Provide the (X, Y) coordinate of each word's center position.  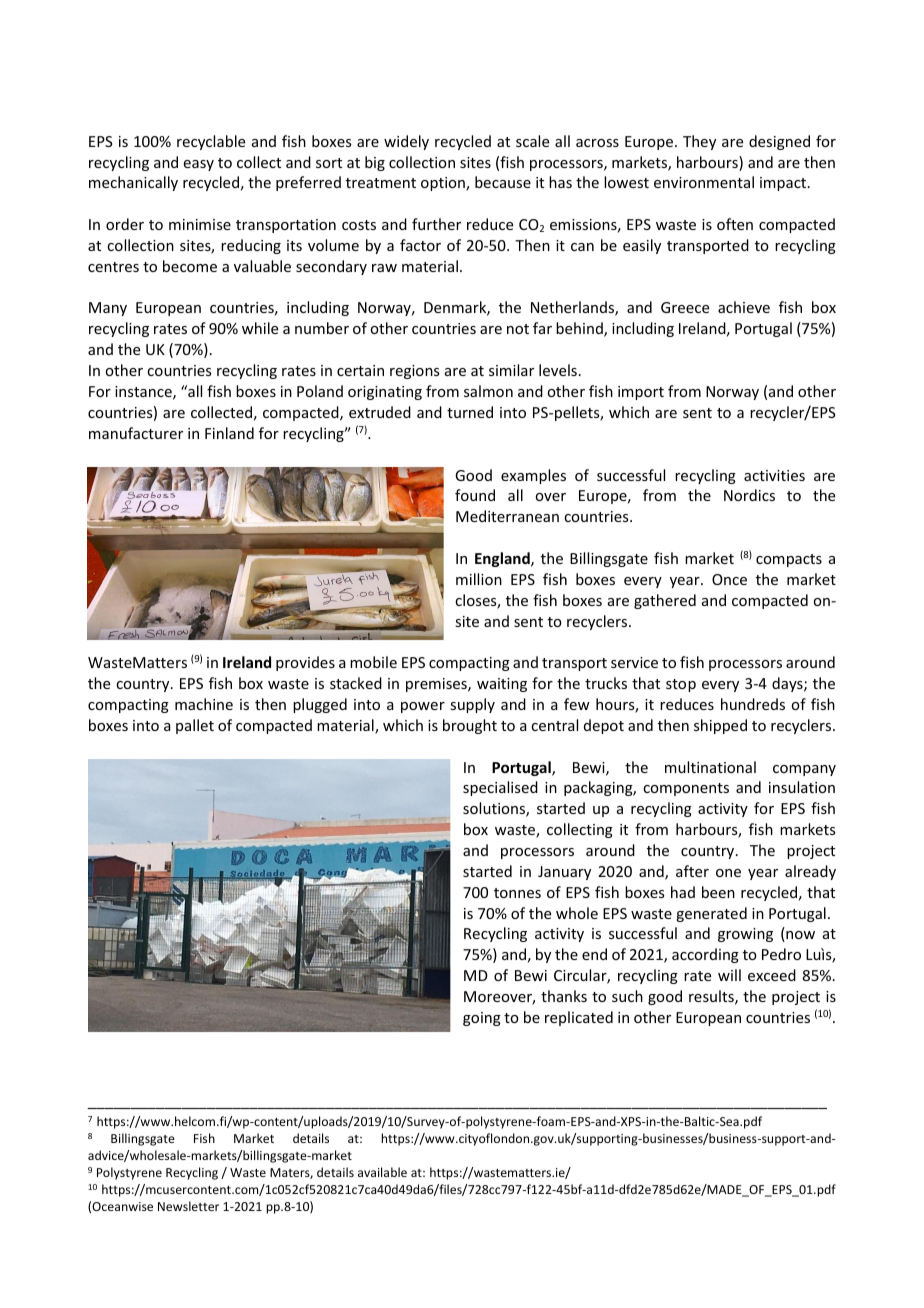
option (444, 184)
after (692, 871)
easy (199, 165)
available (382, 1172)
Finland (229, 433)
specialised (500, 788)
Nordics (749, 495)
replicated (579, 1018)
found (475, 495)
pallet (195, 726)
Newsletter (188, 1206)
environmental (704, 182)
